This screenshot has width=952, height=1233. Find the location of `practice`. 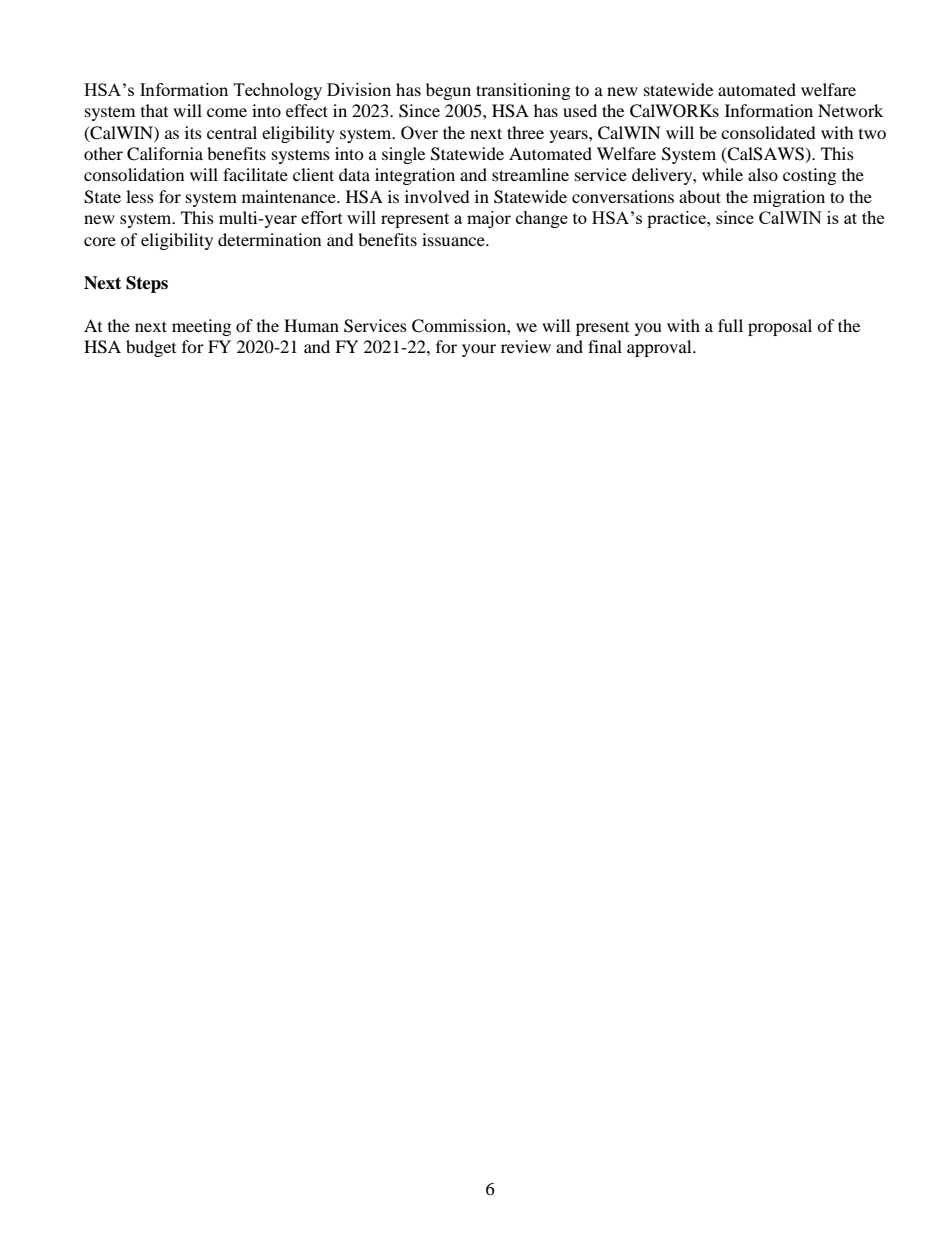

practice is located at coordinates (677, 219).
